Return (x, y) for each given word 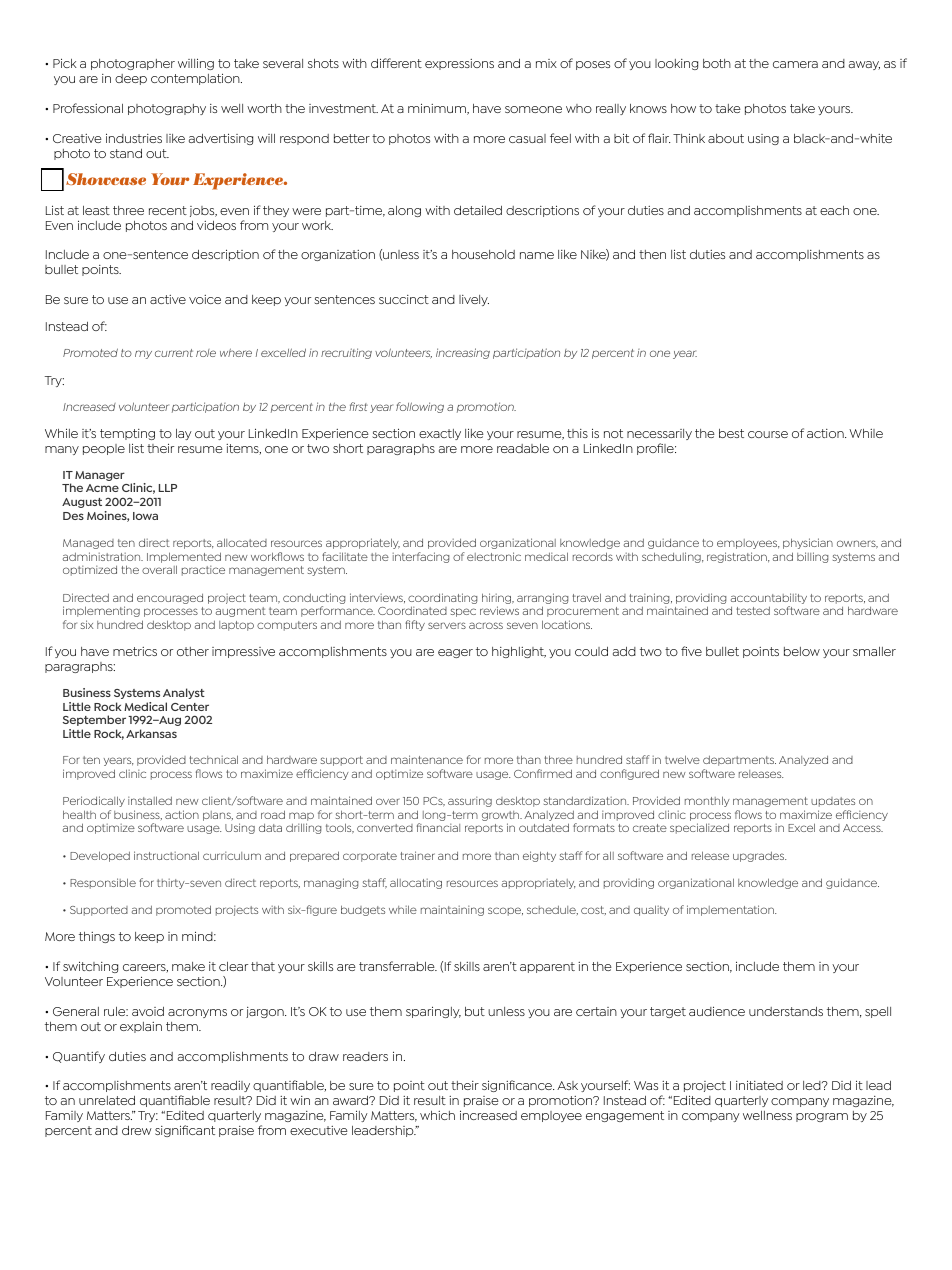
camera (795, 64)
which (437, 1115)
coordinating (442, 600)
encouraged (170, 599)
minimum (438, 109)
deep (131, 79)
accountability (769, 600)
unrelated (107, 1100)
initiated (759, 1085)
